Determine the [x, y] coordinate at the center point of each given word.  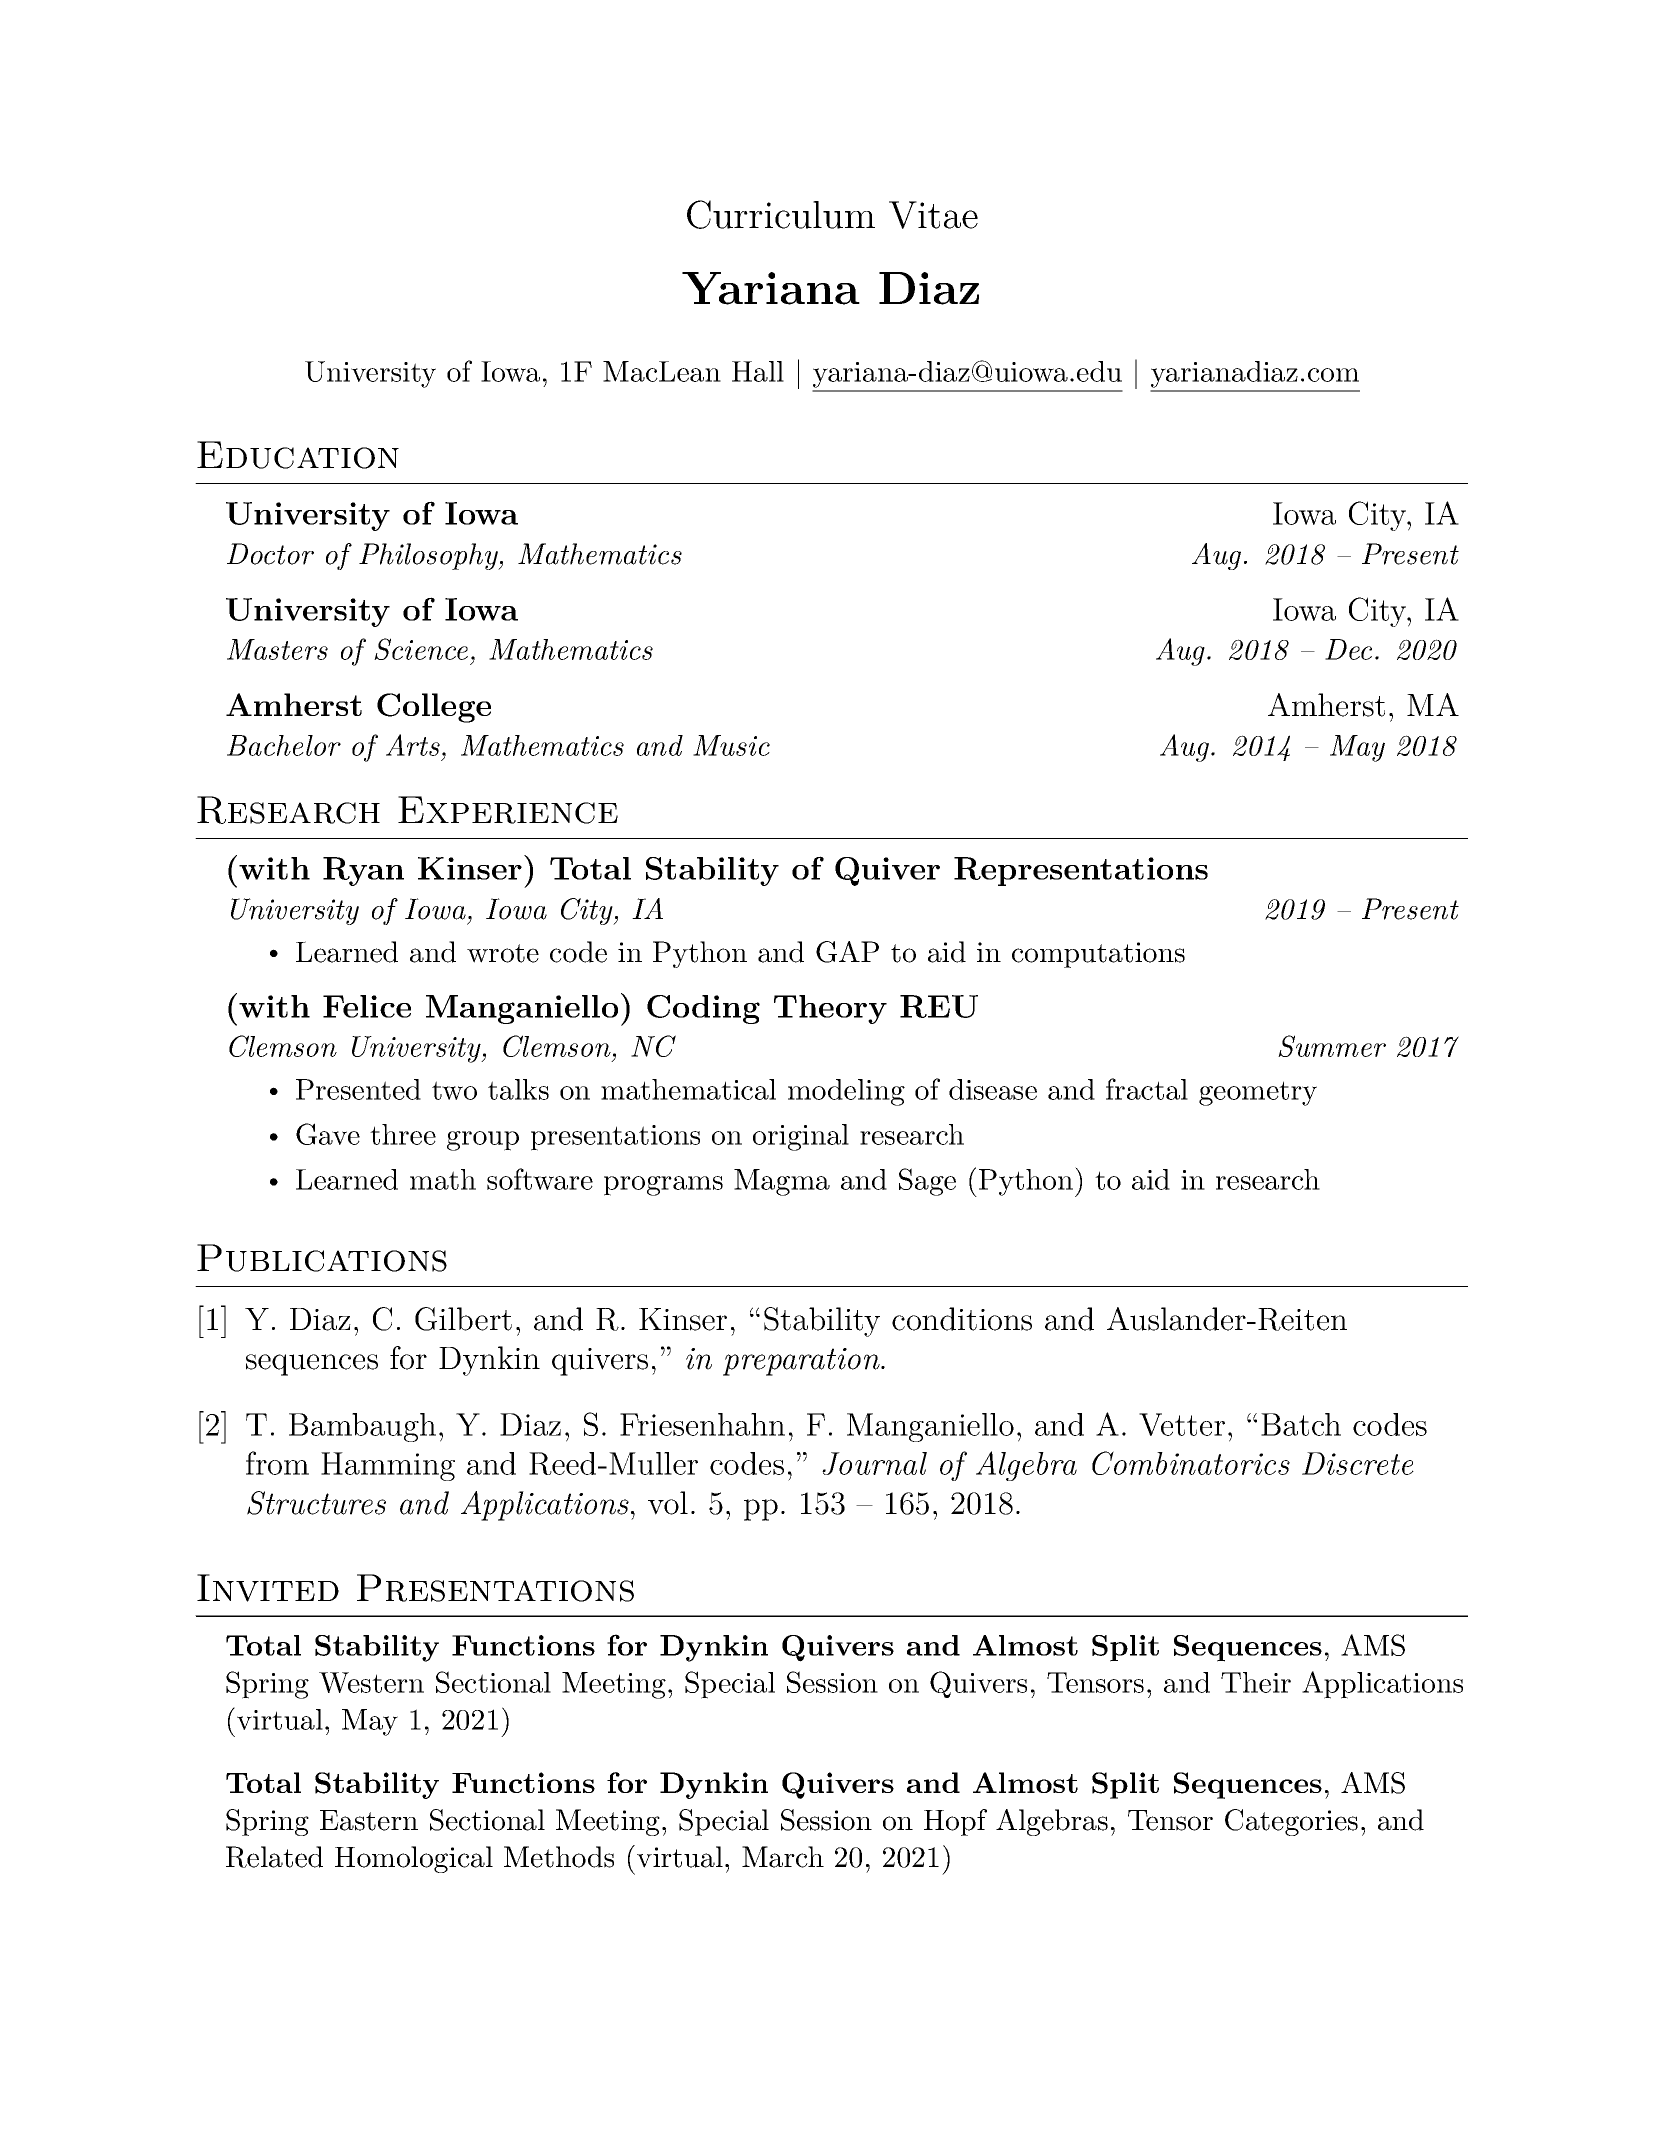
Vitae [933, 215]
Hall [758, 371]
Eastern [369, 1820]
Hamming [388, 1466]
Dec [1348, 649]
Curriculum [781, 214]
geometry [1258, 1093]
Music [731, 745]
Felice [367, 1006]
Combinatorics [1191, 1463]
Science [421, 649]
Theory [830, 1009]
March [783, 1857]
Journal [874, 1463]
